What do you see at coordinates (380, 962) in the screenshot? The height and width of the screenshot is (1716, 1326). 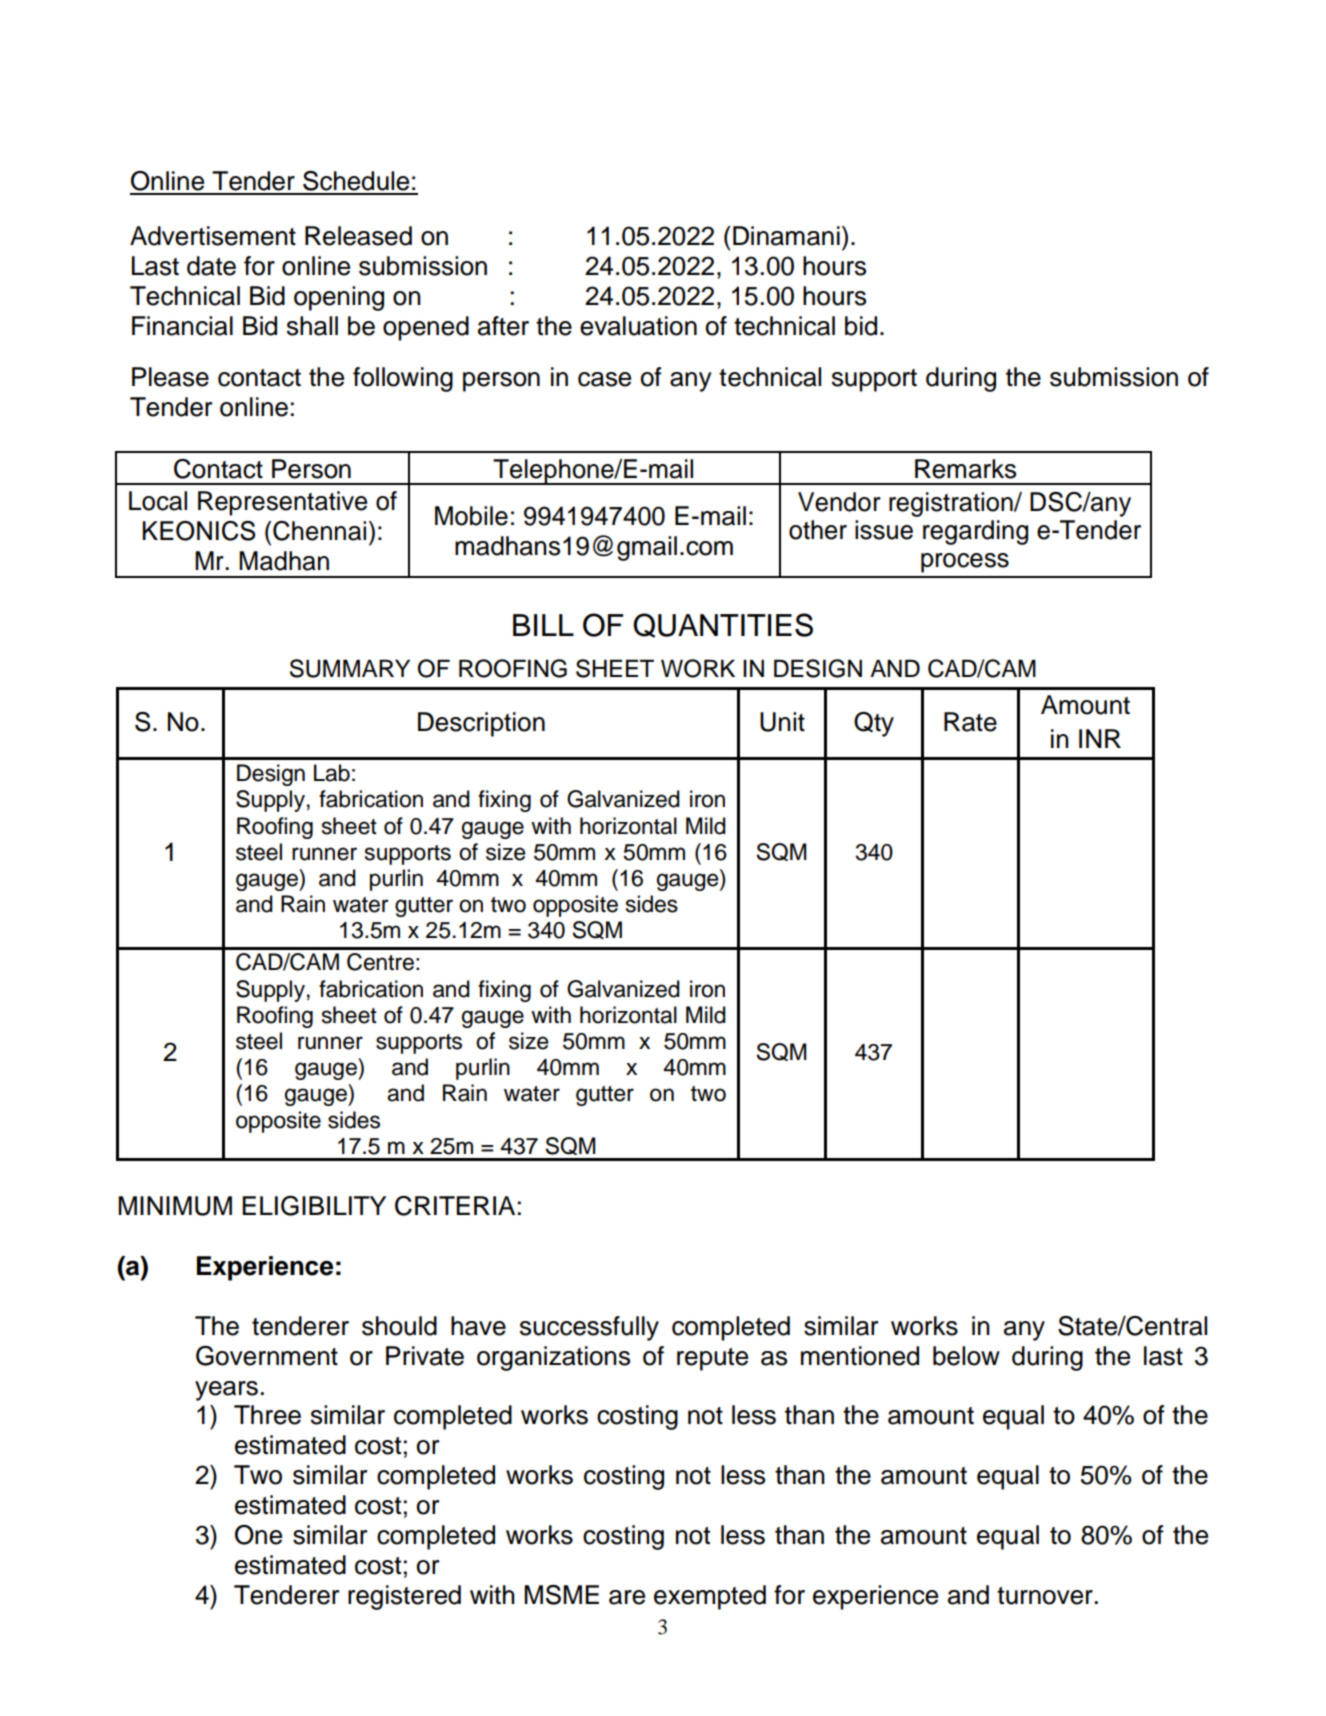 I see `Centre` at bounding box center [380, 962].
